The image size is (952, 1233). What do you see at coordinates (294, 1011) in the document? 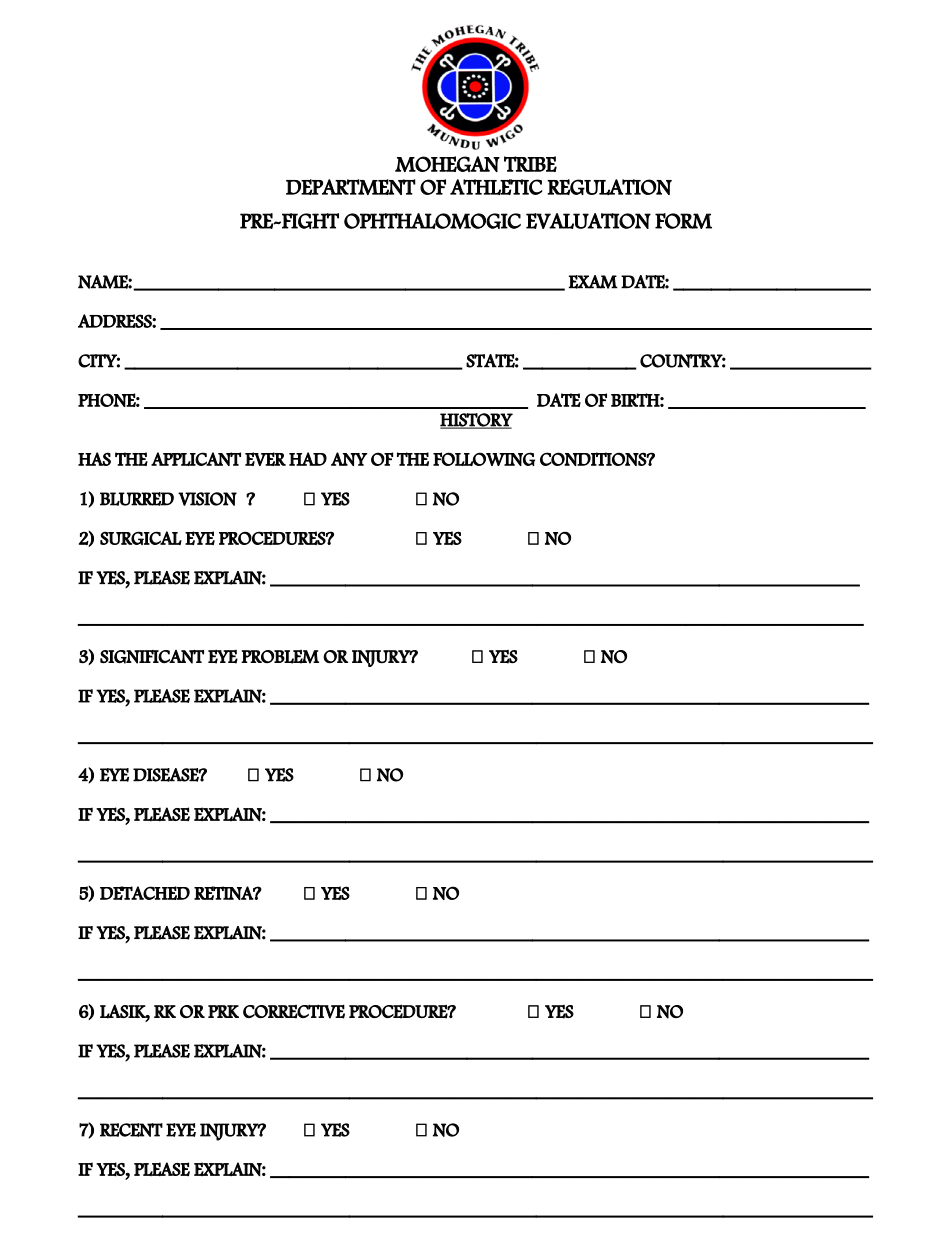
I see `CORRECTIVE` at bounding box center [294, 1011].
